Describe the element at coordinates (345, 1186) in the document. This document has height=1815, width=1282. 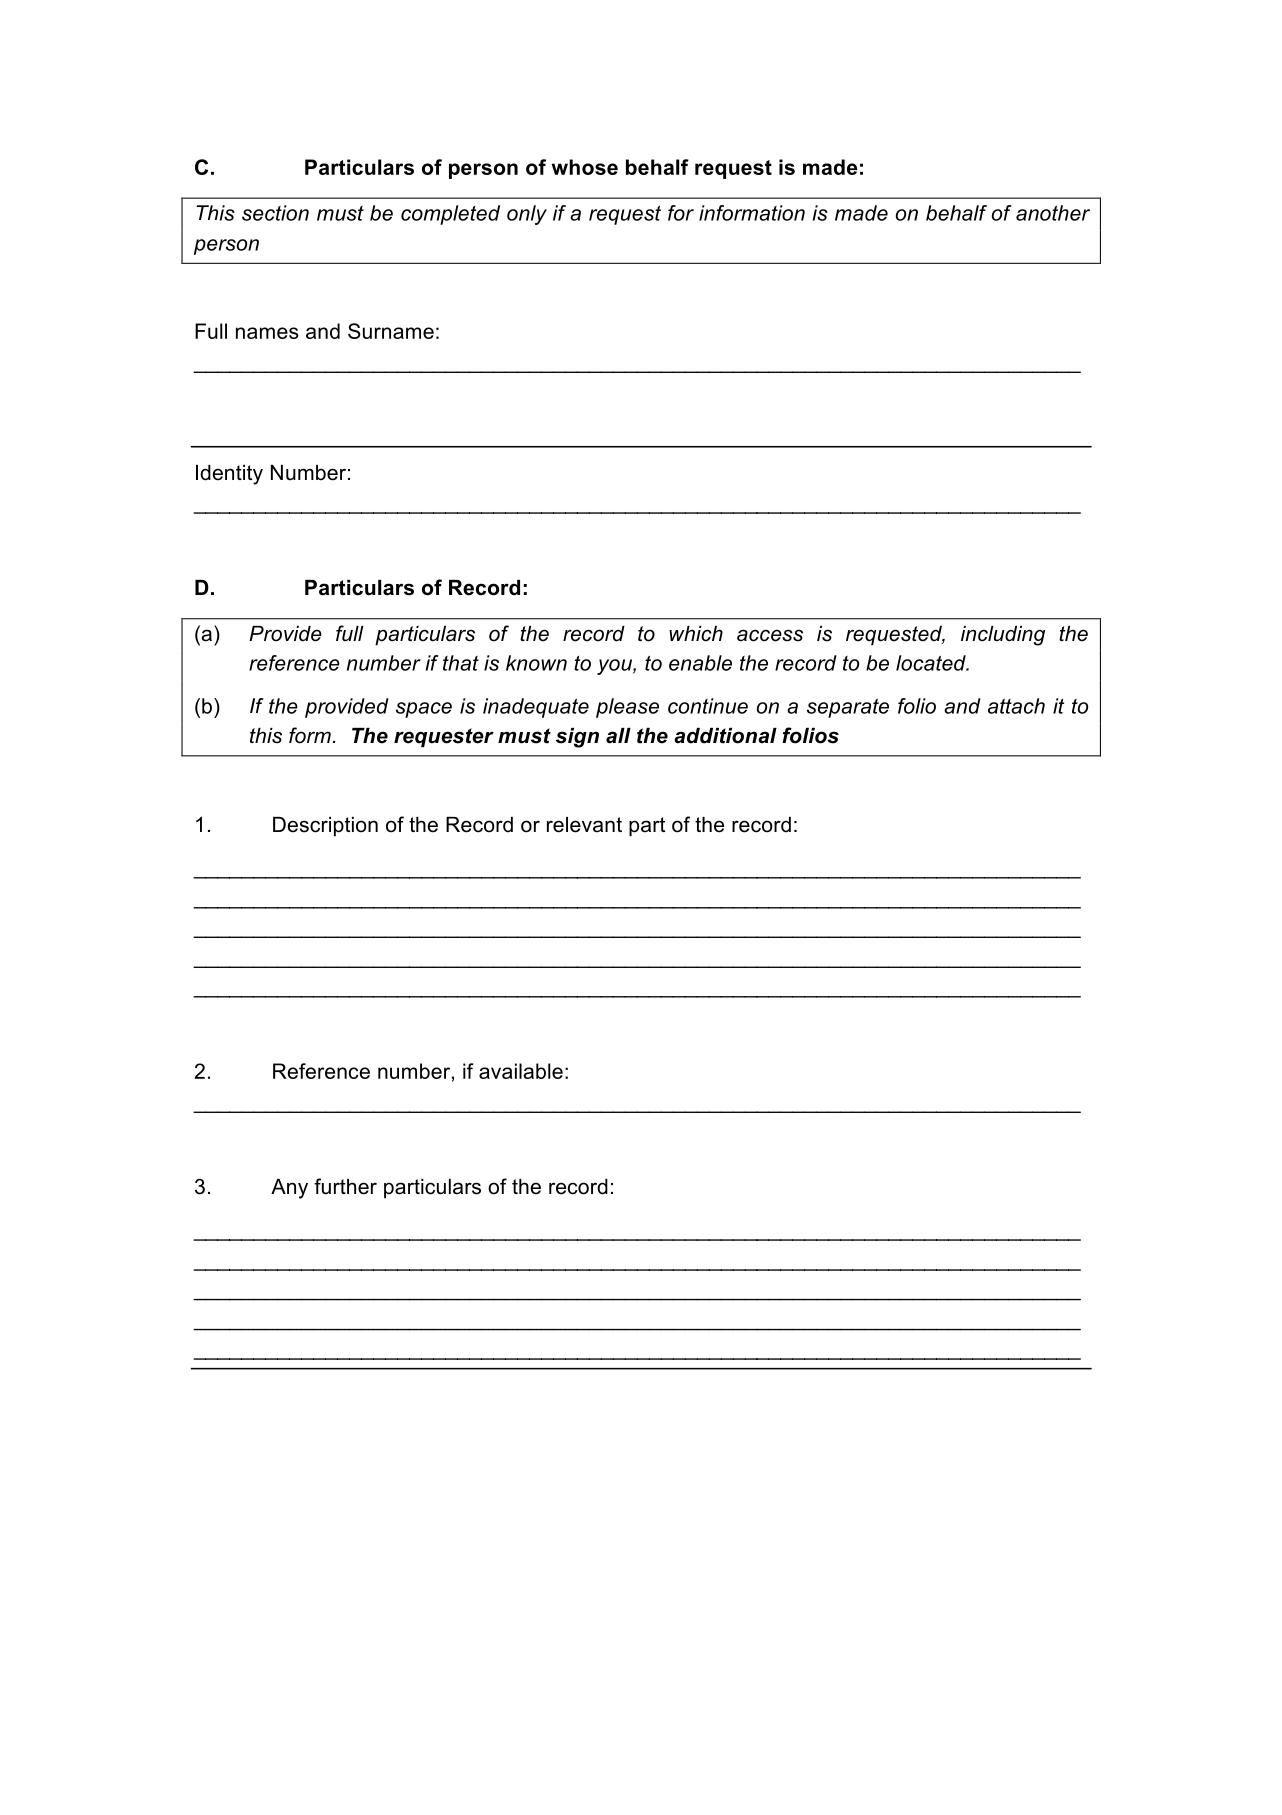
I see `further` at that location.
